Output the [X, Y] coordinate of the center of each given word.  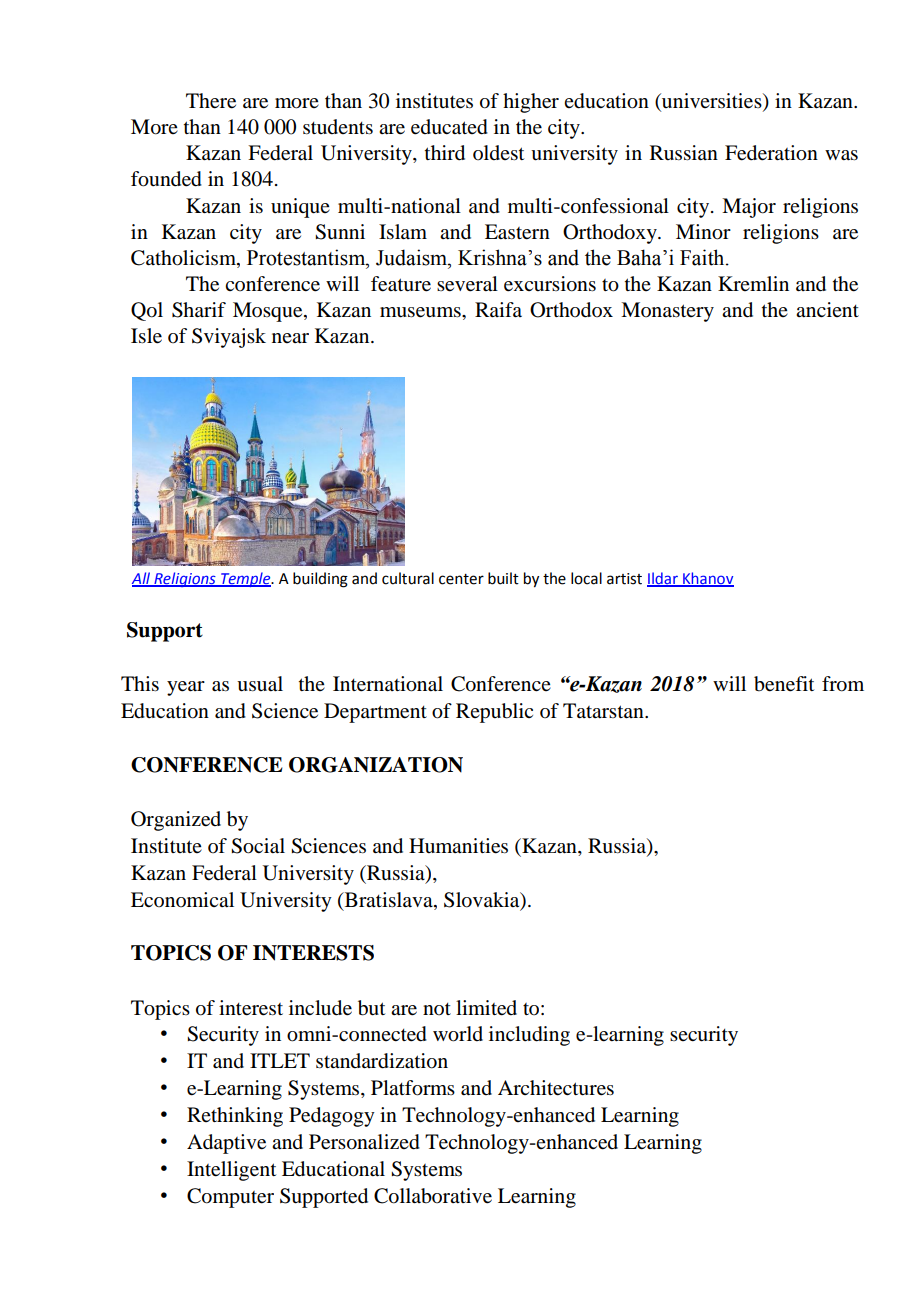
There [211, 101]
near [290, 338]
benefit [784, 684]
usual [260, 684]
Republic [494, 713]
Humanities [458, 846]
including [529, 1036]
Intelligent [231, 1171]
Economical [182, 900]
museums [421, 312]
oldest [498, 153]
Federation [771, 153]
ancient [827, 309]
